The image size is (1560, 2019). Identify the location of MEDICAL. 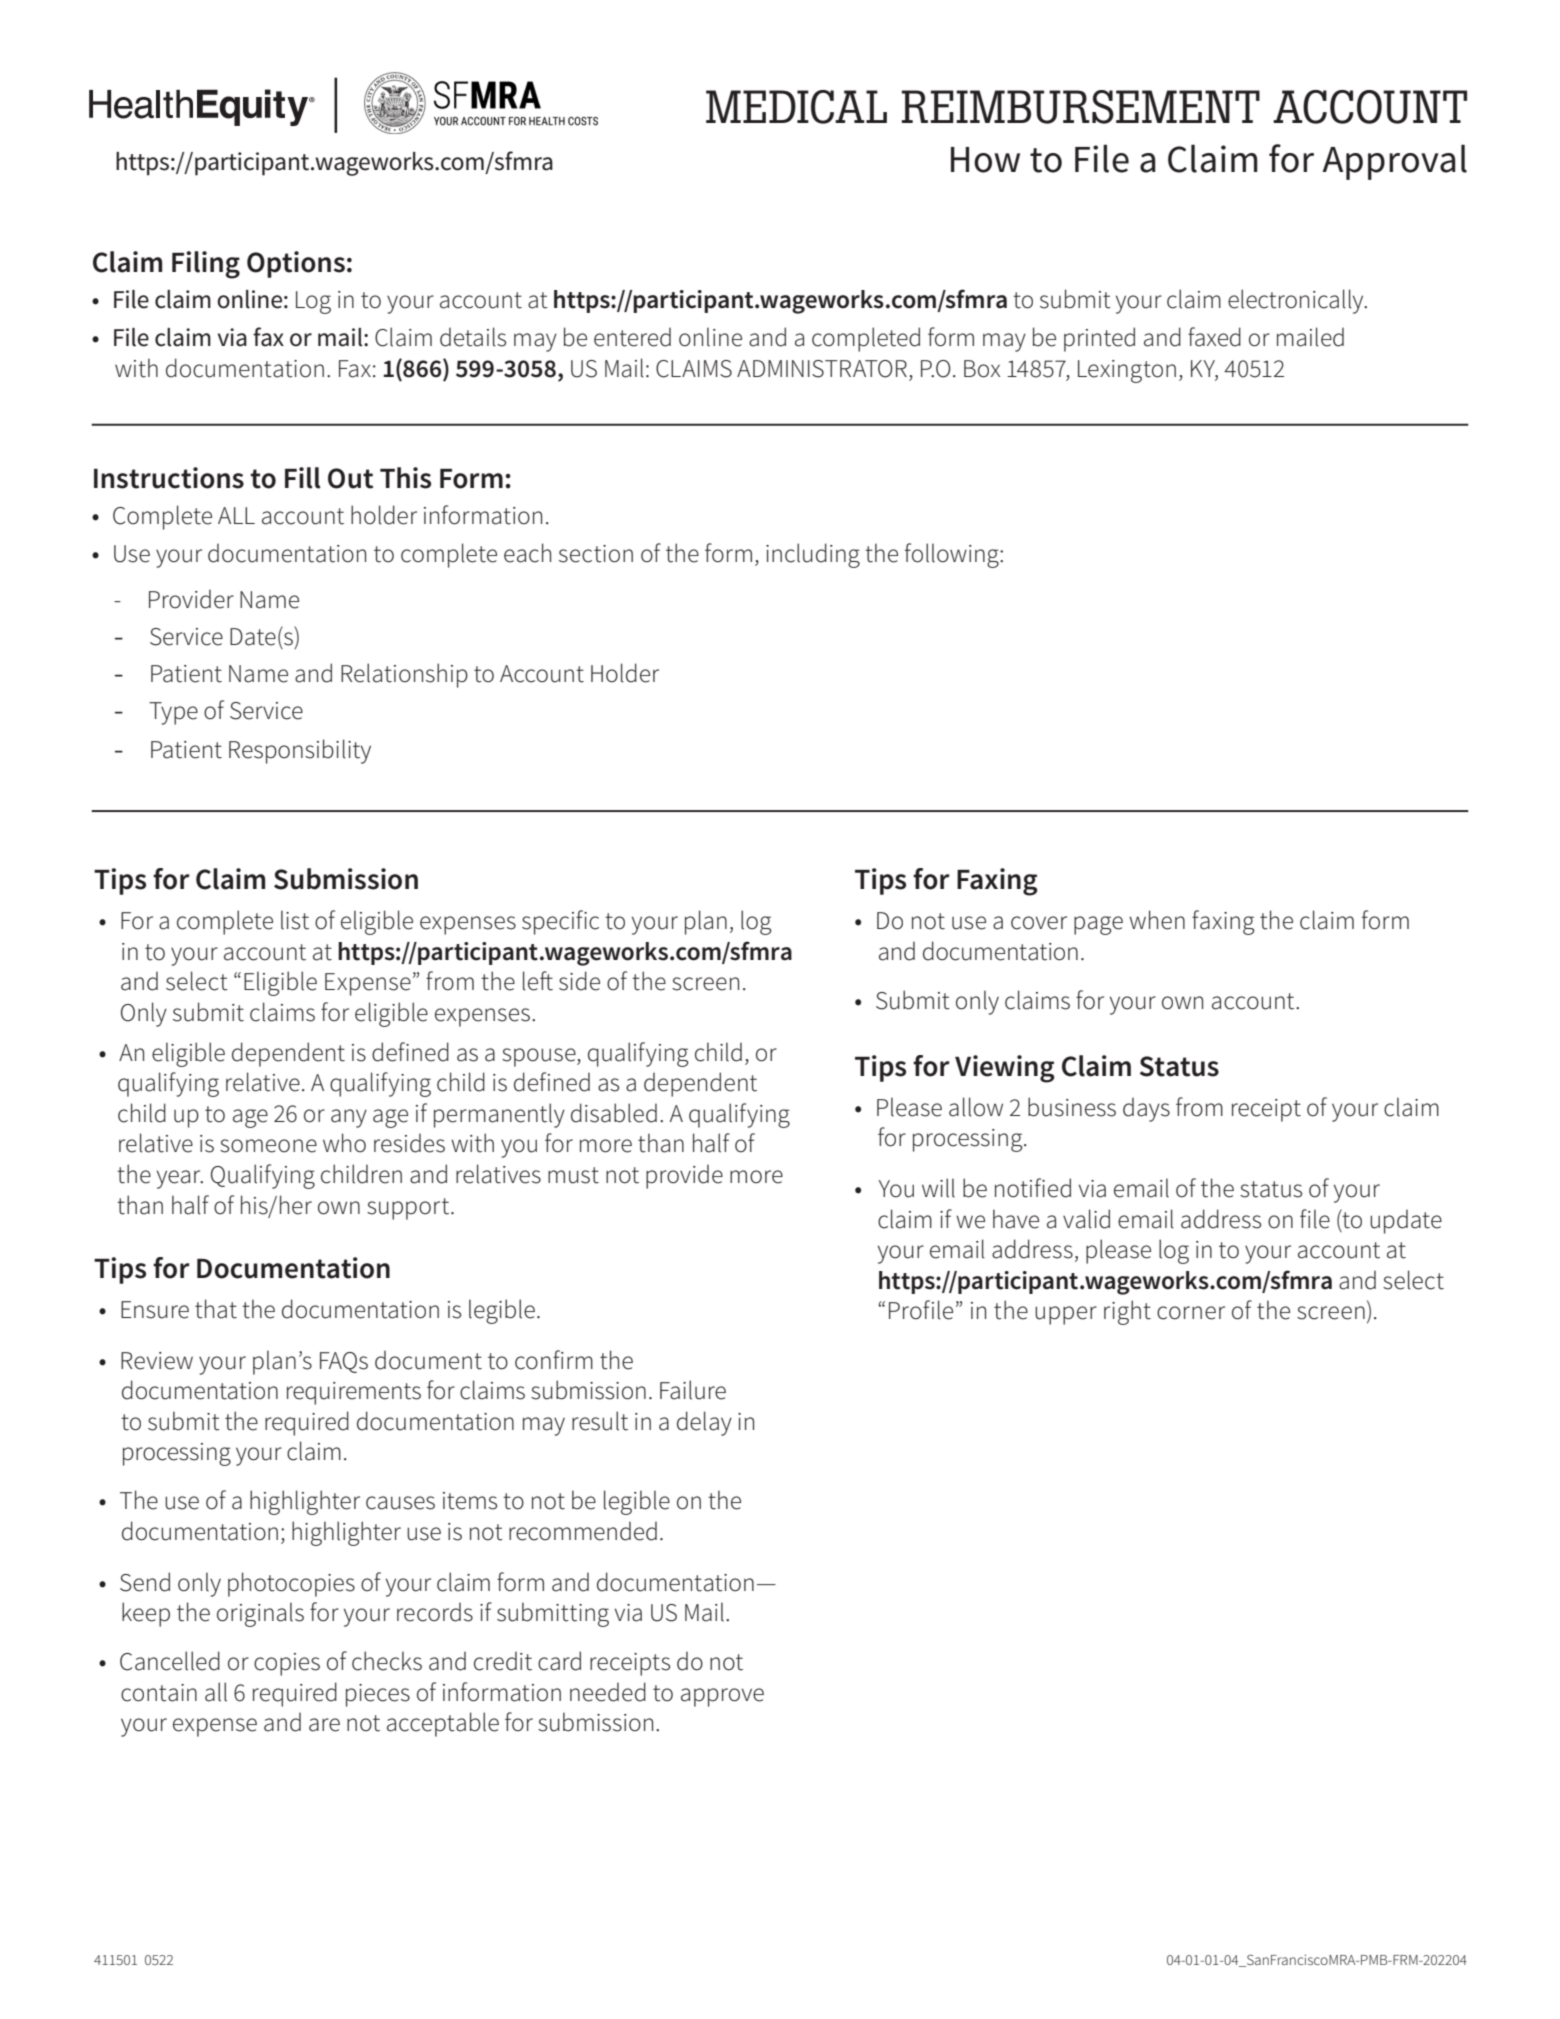
(796, 107).
